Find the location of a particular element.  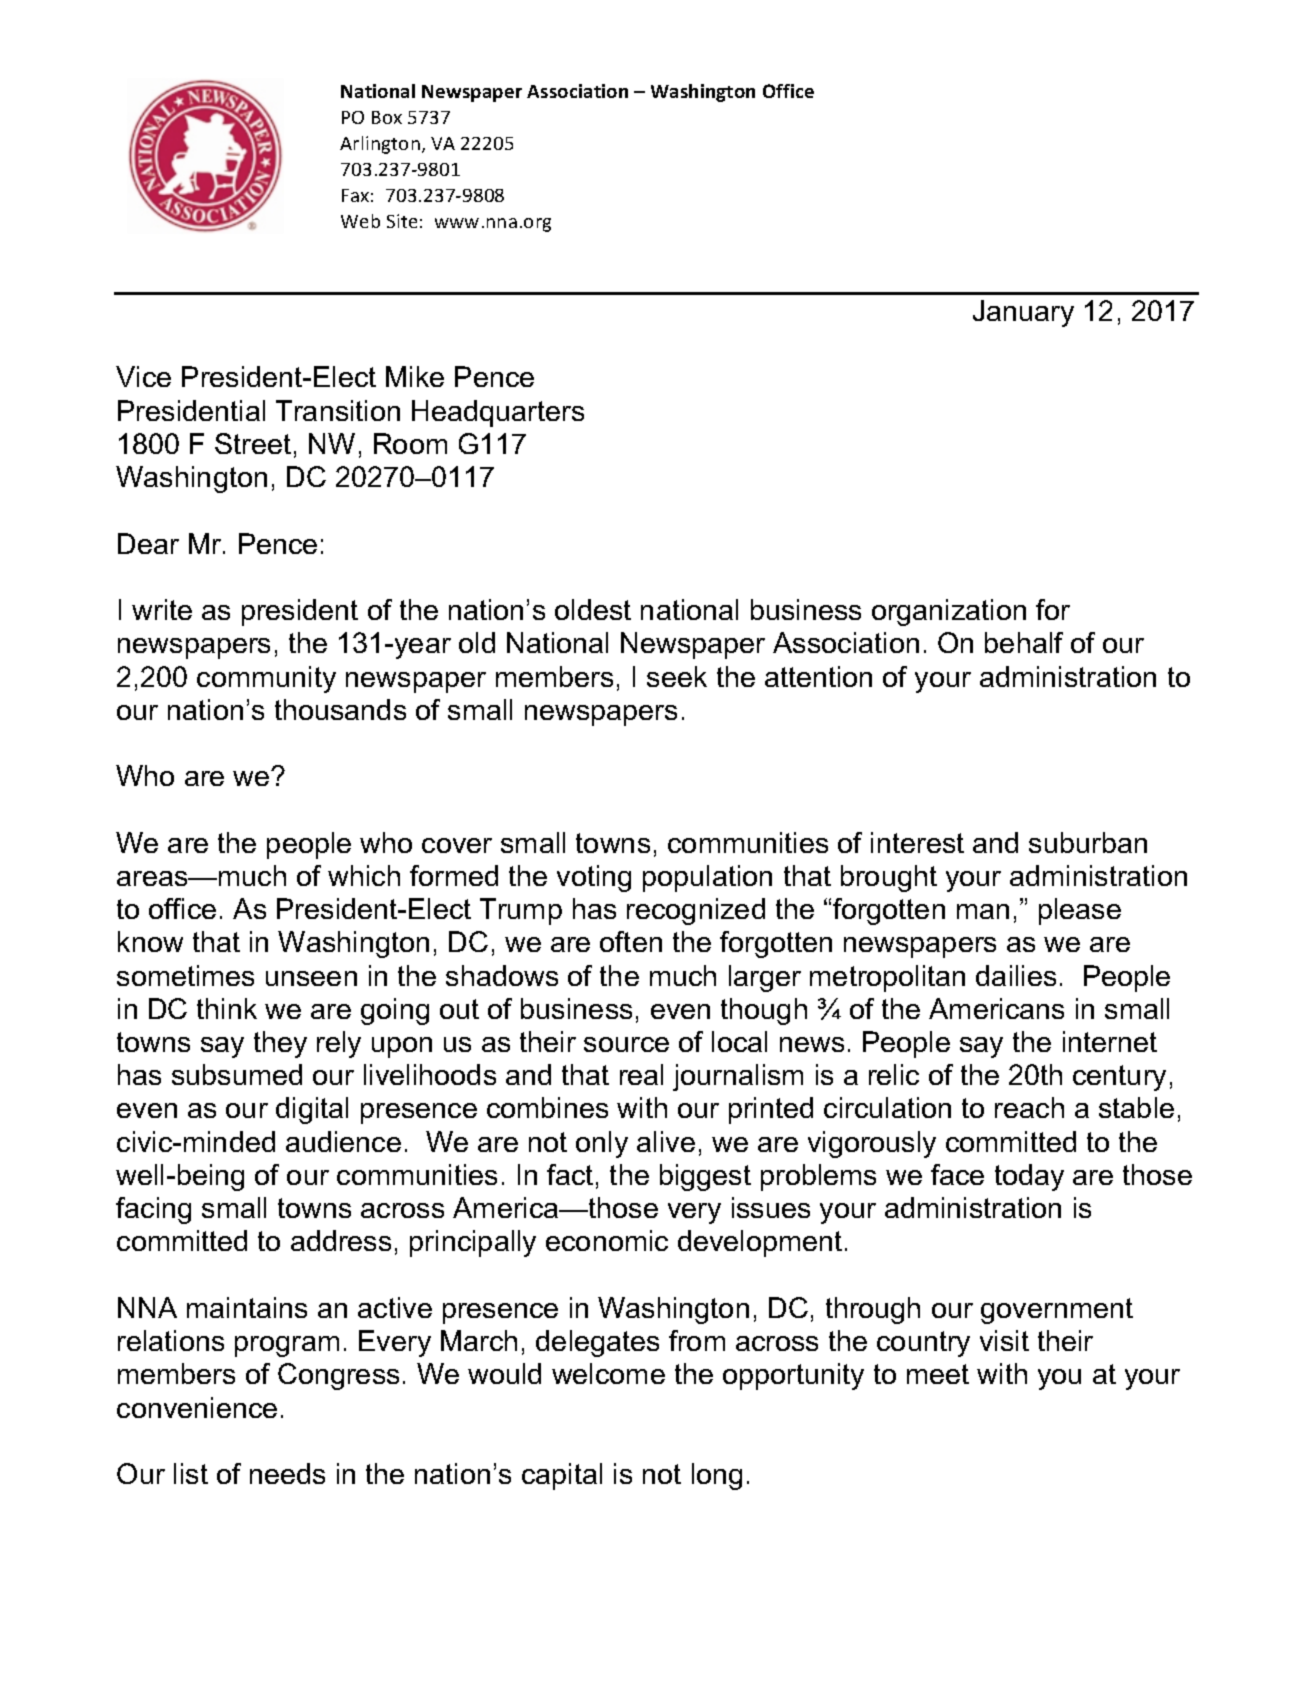

needs is located at coordinates (287, 1473).
